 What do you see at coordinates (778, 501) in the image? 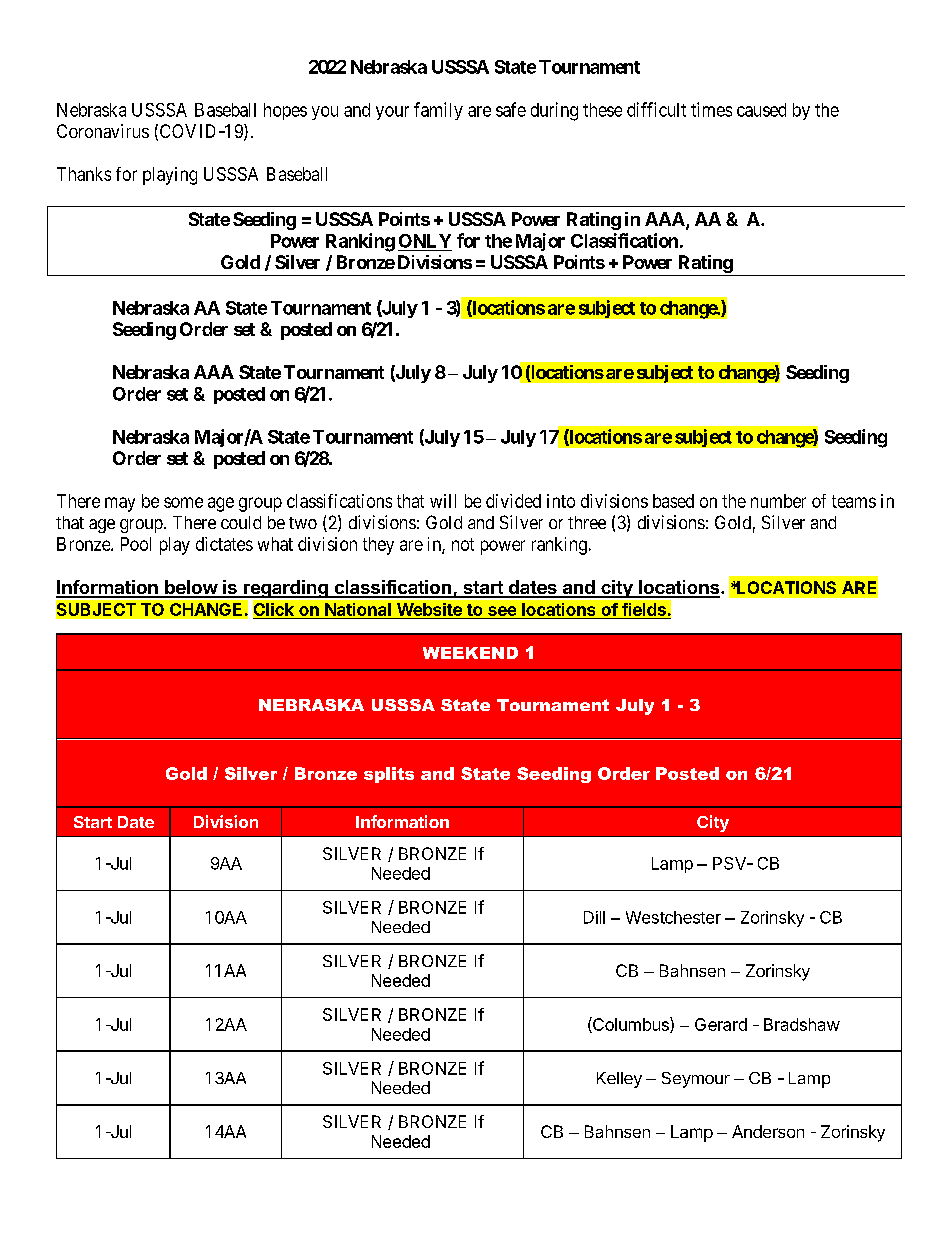
I see `number` at bounding box center [778, 501].
